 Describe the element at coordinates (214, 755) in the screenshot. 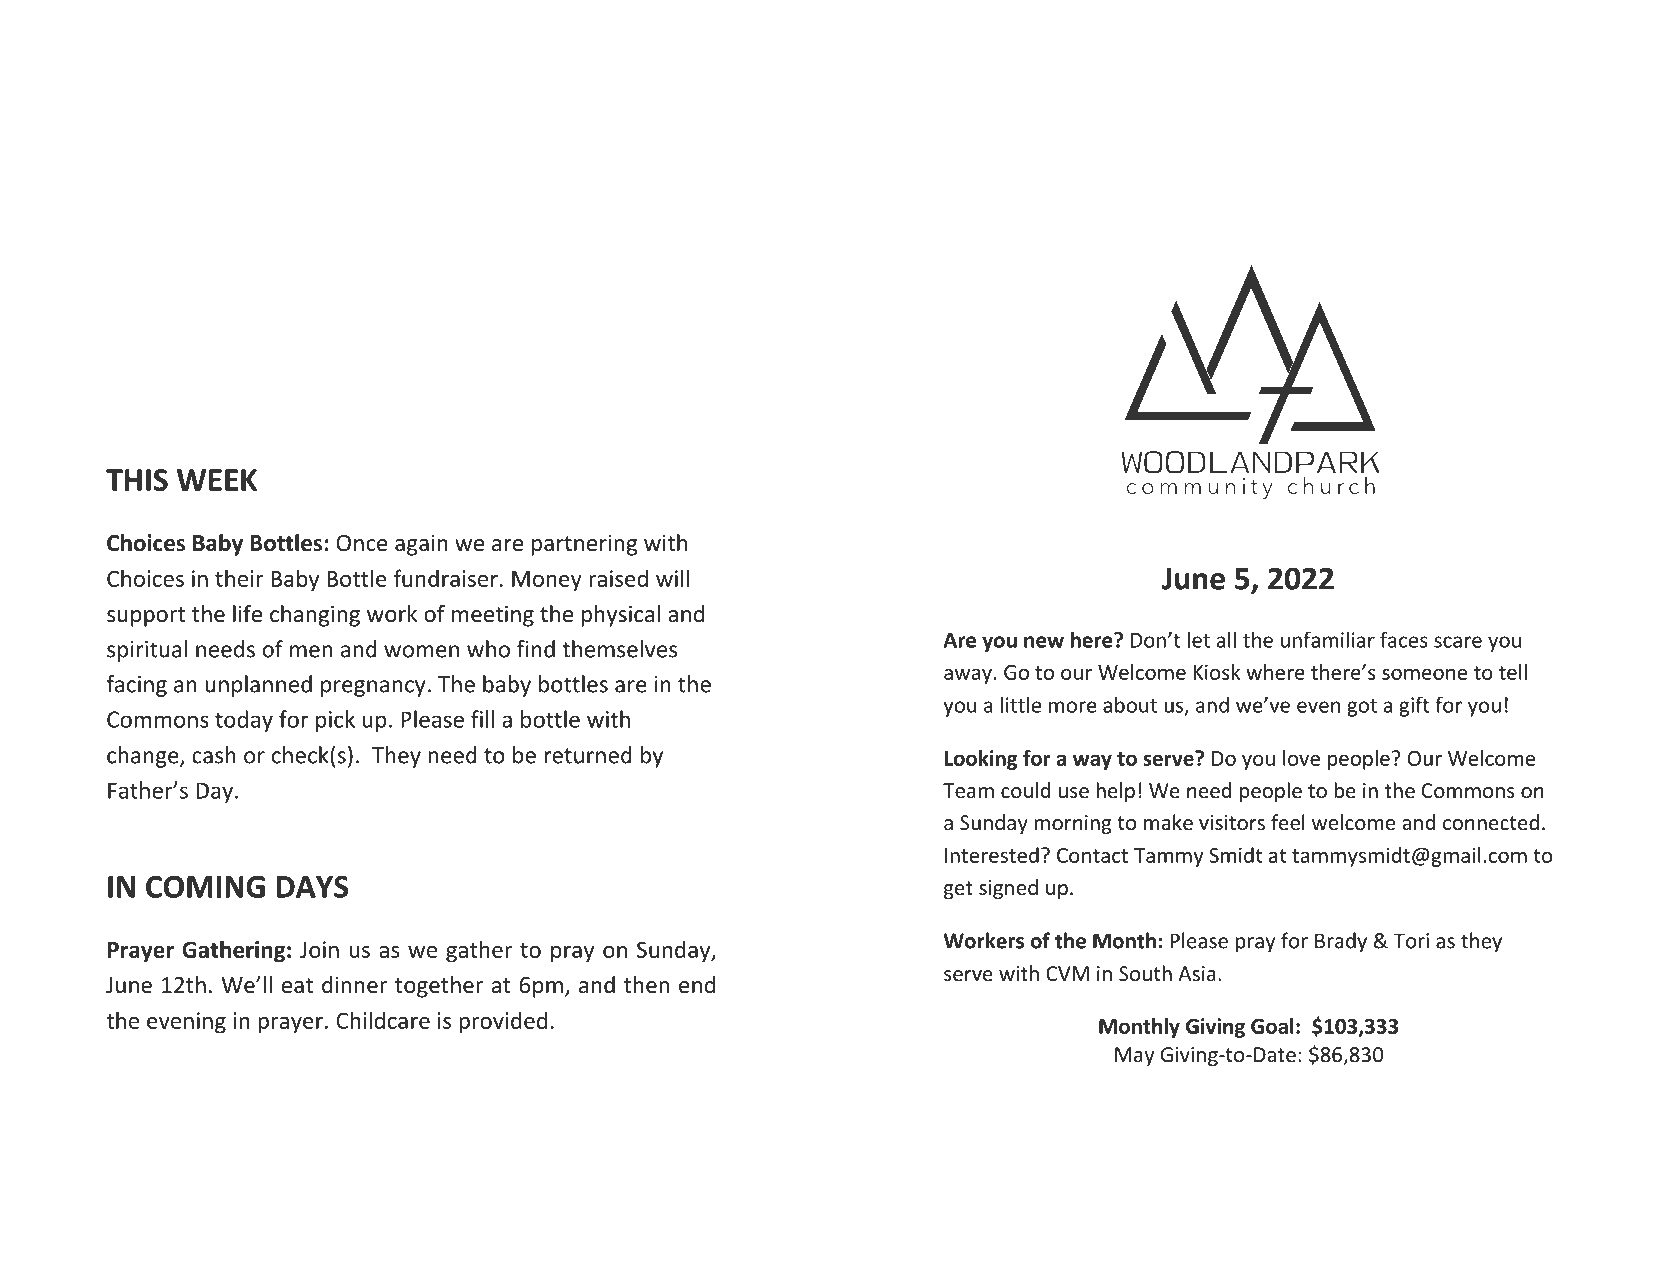

I see `cash` at that location.
